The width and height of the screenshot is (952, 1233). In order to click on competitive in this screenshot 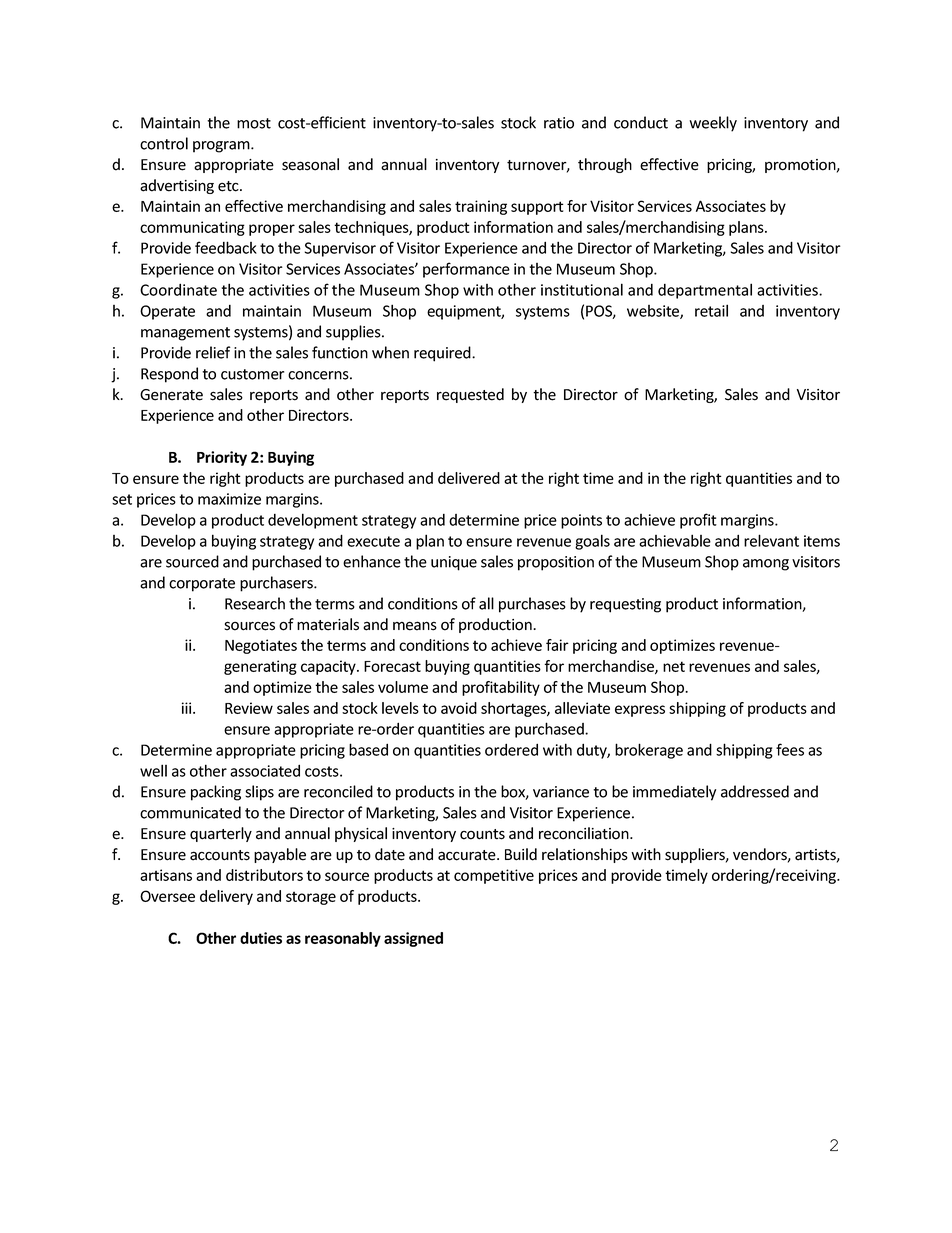, I will do `click(494, 876)`.
